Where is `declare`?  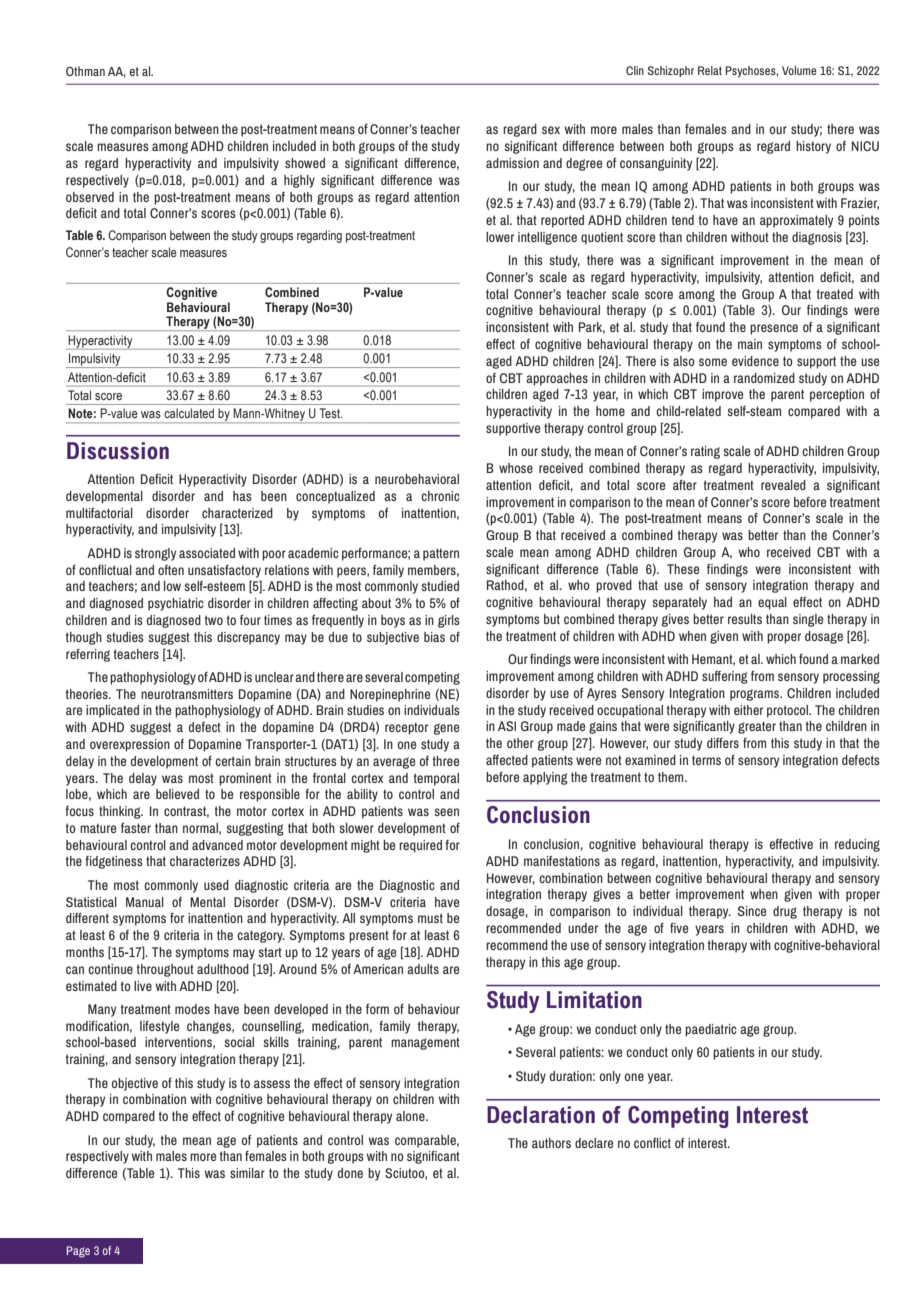 declare is located at coordinates (594, 1143).
